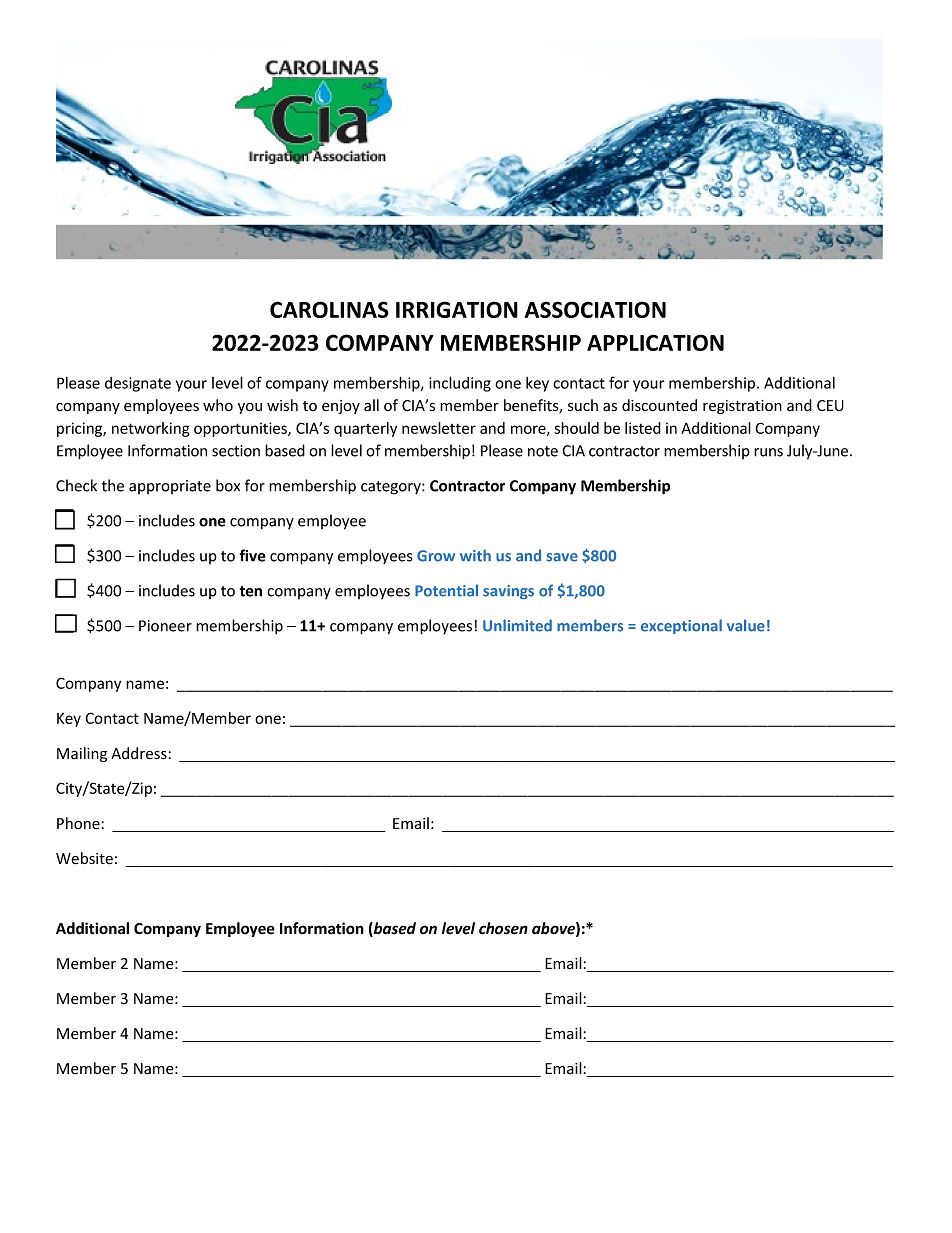 This page has height=1233, width=952. What do you see at coordinates (655, 342) in the page?
I see `APPLICATION` at bounding box center [655, 342].
